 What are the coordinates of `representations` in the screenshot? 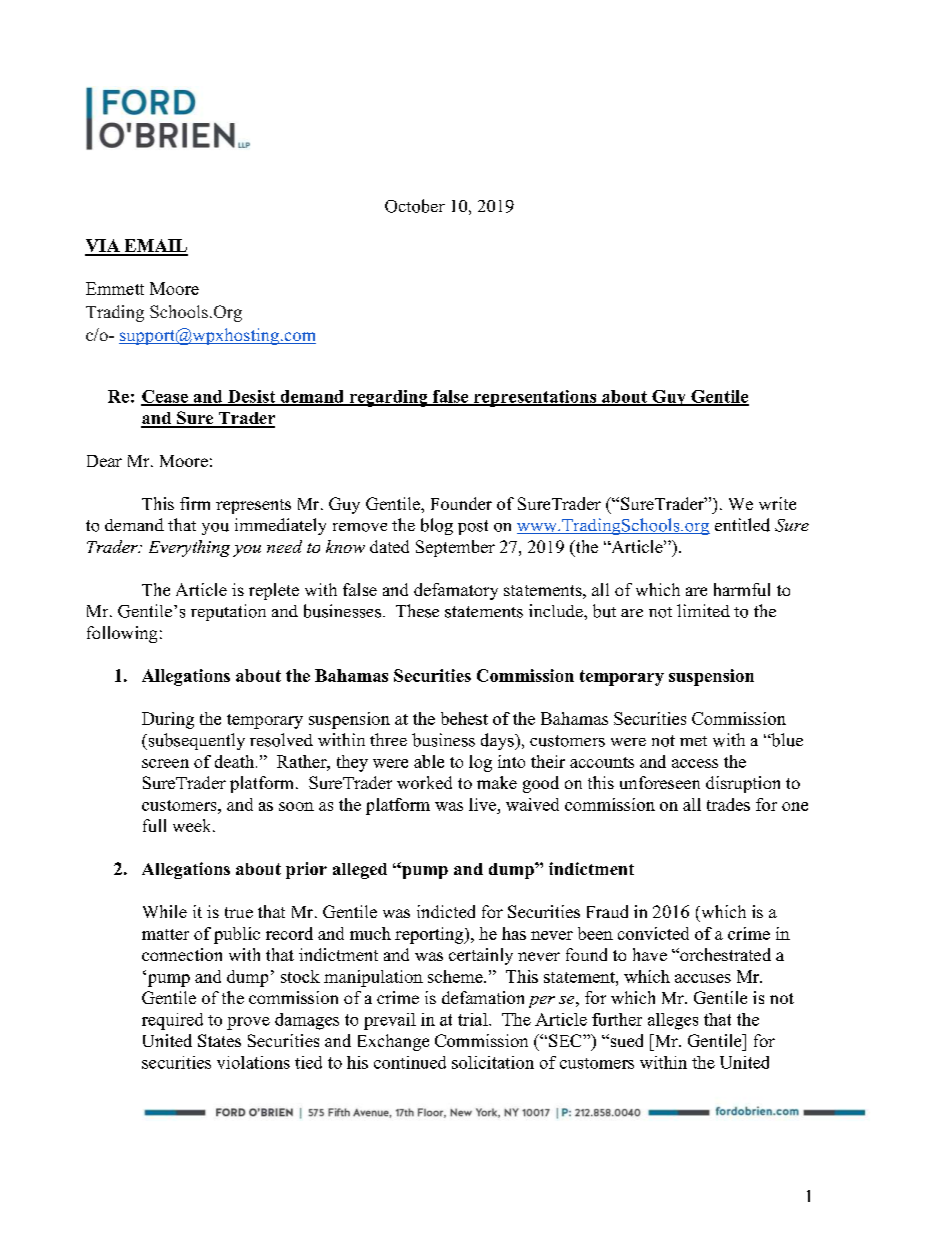 It's located at (535, 398).
